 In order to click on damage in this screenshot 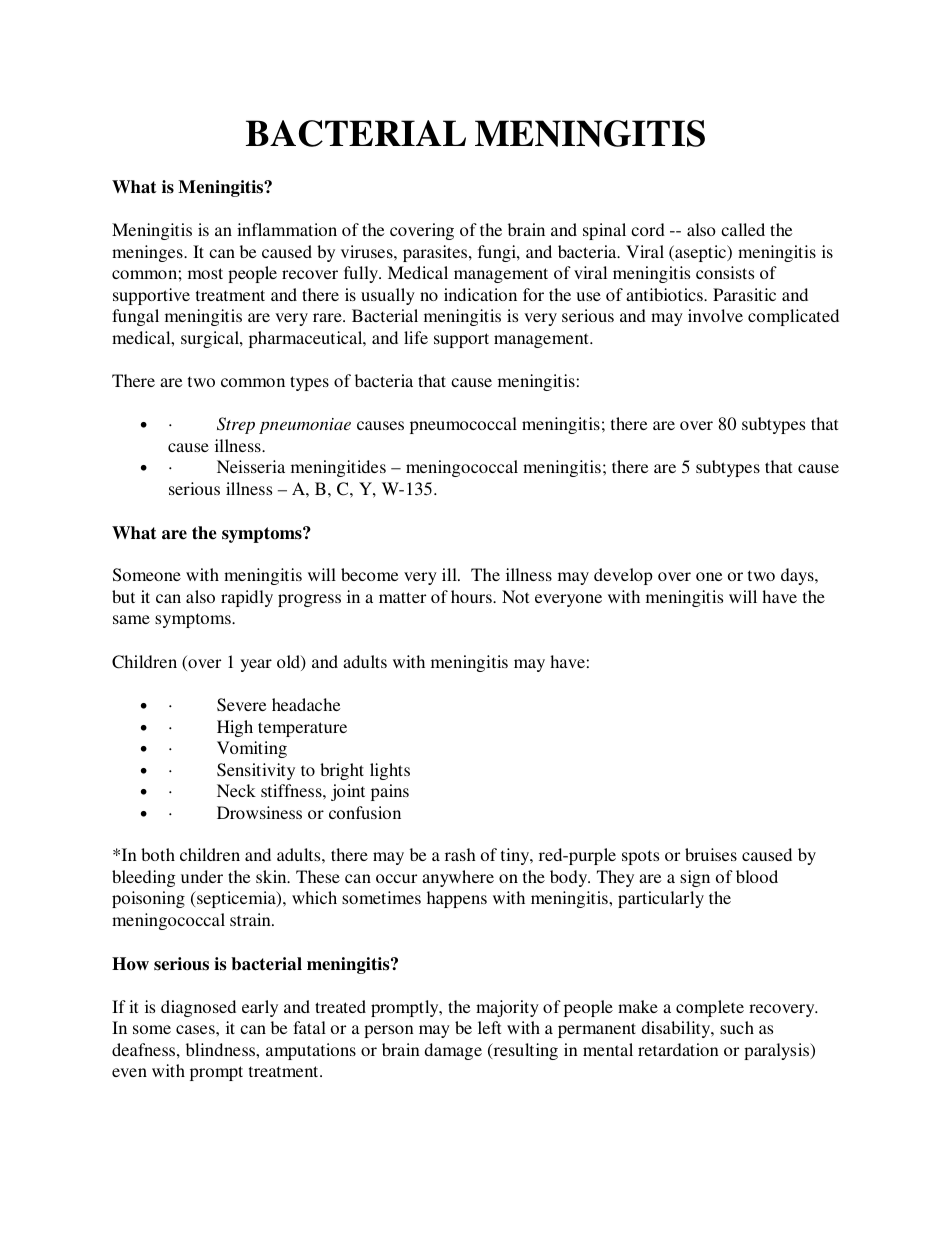, I will do `click(453, 1051)`.
